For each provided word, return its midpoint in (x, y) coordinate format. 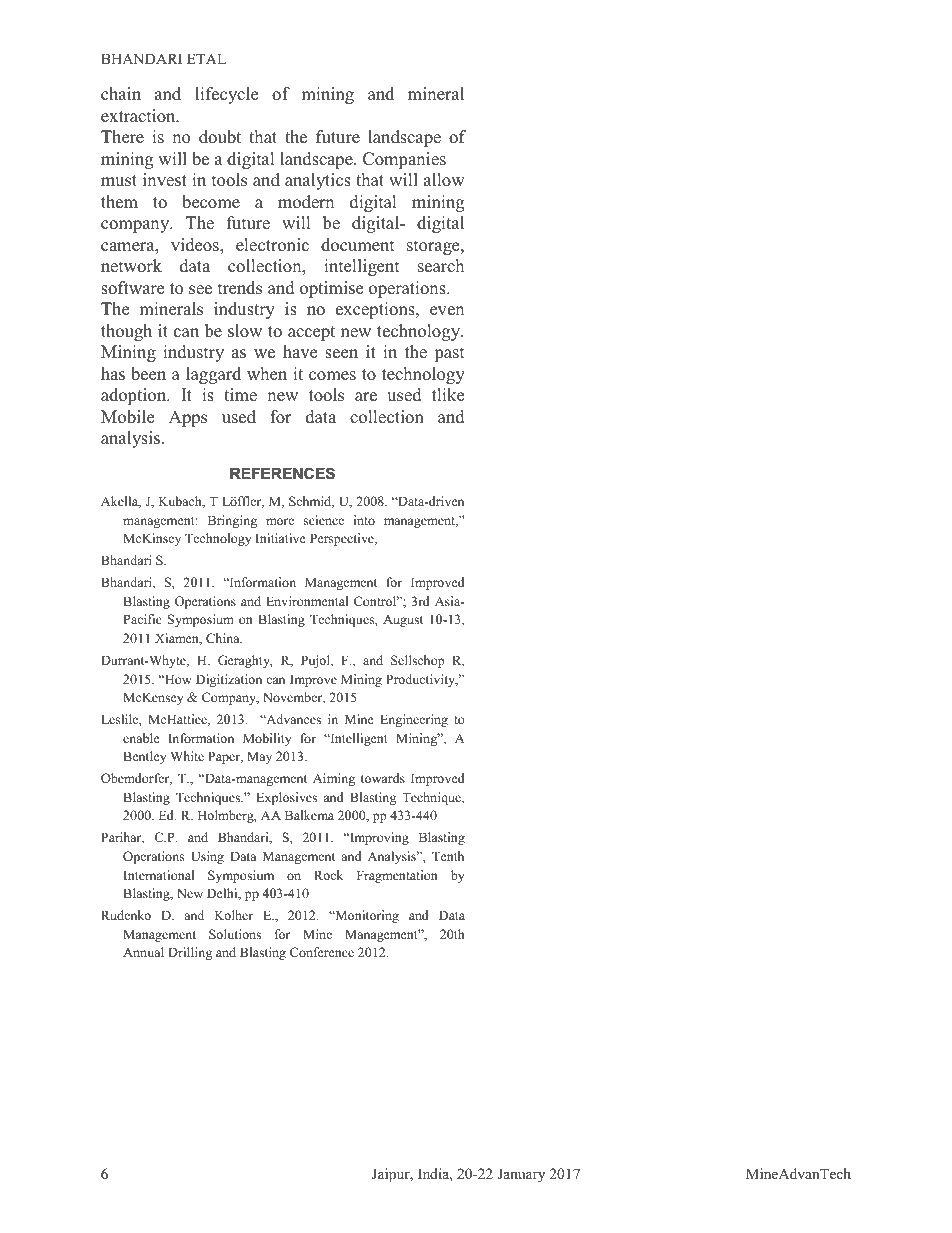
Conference (322, 952)
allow (444, 180)
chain (121, 94)
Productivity (422, 680)
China (224, 638)
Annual (143, 952)
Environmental (307, 601)
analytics (318, 181)
